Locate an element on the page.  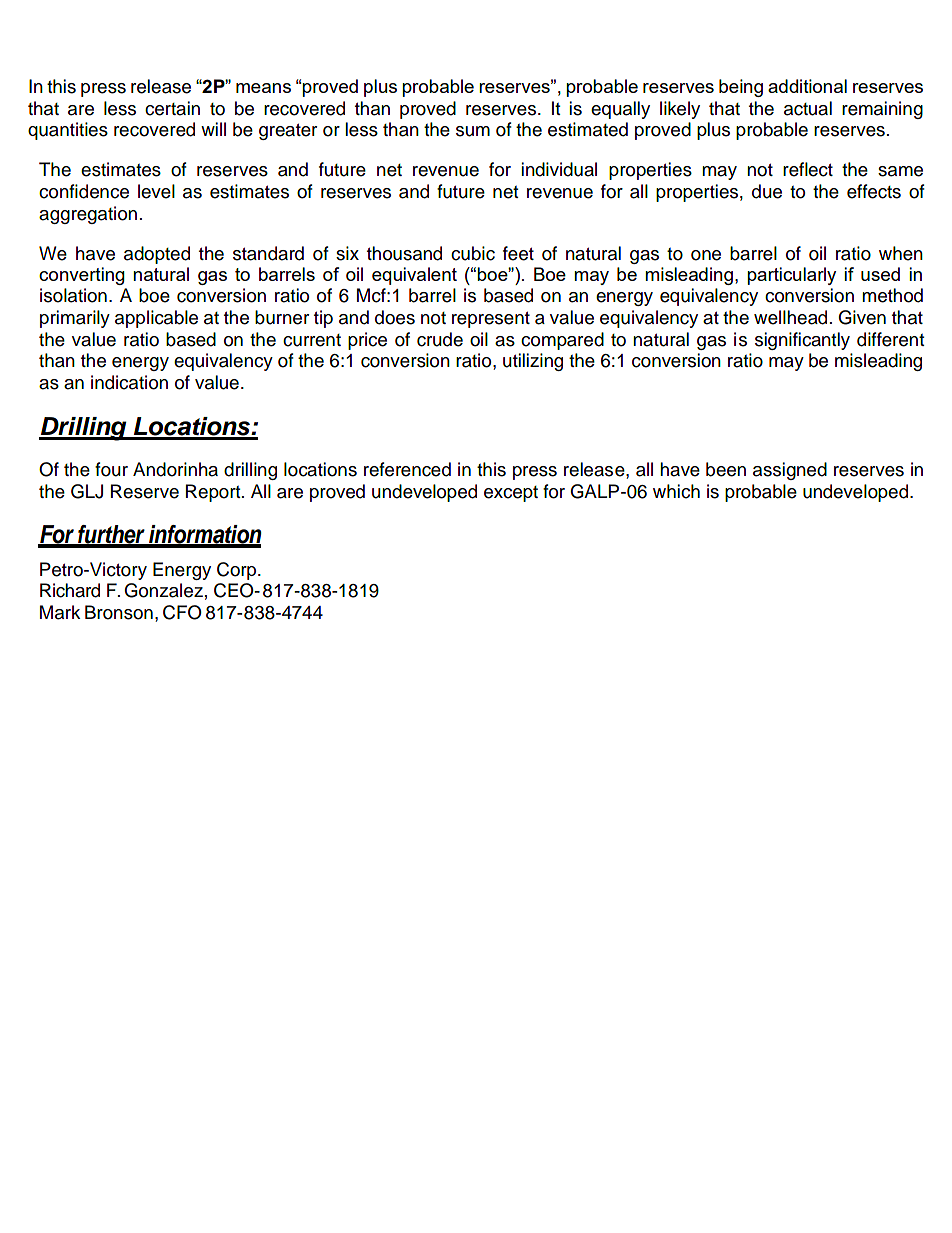
adopted is located at coordinates (157, 255).
